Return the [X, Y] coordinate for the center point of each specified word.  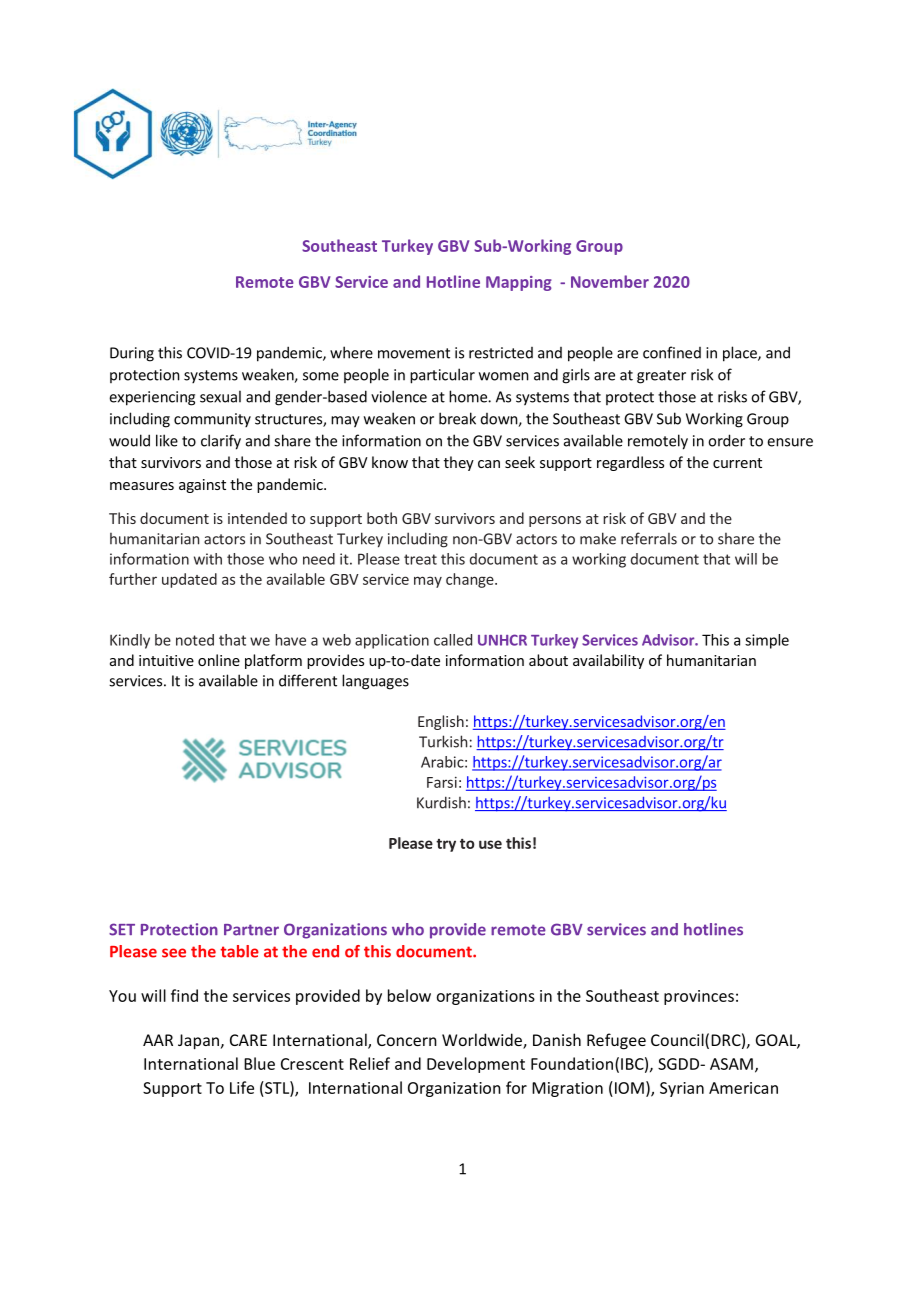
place [741, 354]
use [490, 844]
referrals [649, 538]
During [132, 354]
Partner [251, 930]
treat [420, 559]
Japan [198, 1042]
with [208, 559]
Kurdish [441, 802]
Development [476, 1065]
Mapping [519, 283]
